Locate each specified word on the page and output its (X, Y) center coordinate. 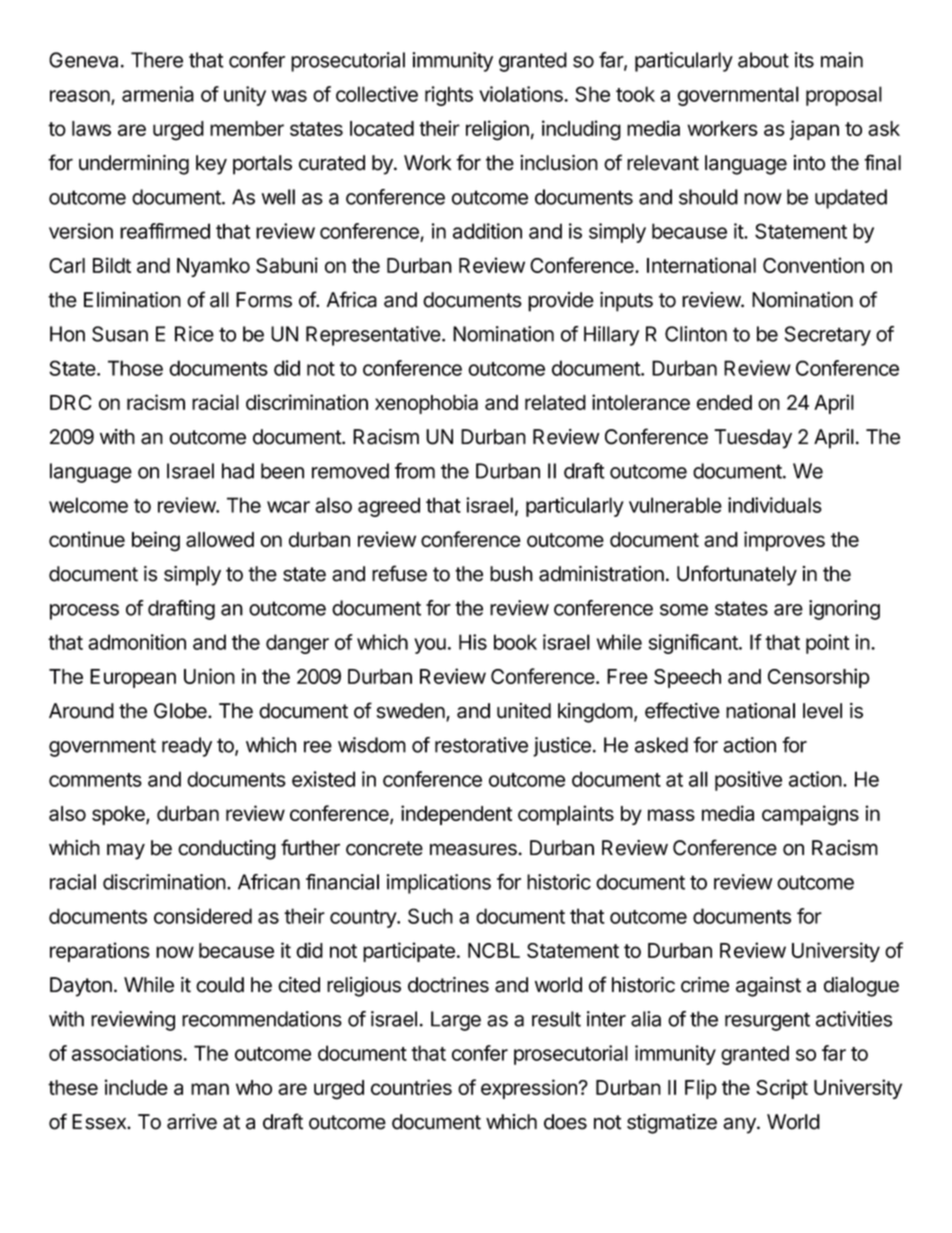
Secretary (828, 336)
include (136, 1087)
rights (449, 96)
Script (782, 1089)
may (126, 851)
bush (511, 574)
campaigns (810, 815)
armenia (158, 94)
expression (530, 1089)
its (804, 60)
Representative (373, 336)
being (156, 541)
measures (474, 849)
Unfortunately (737, 575)
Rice (194, 334)
